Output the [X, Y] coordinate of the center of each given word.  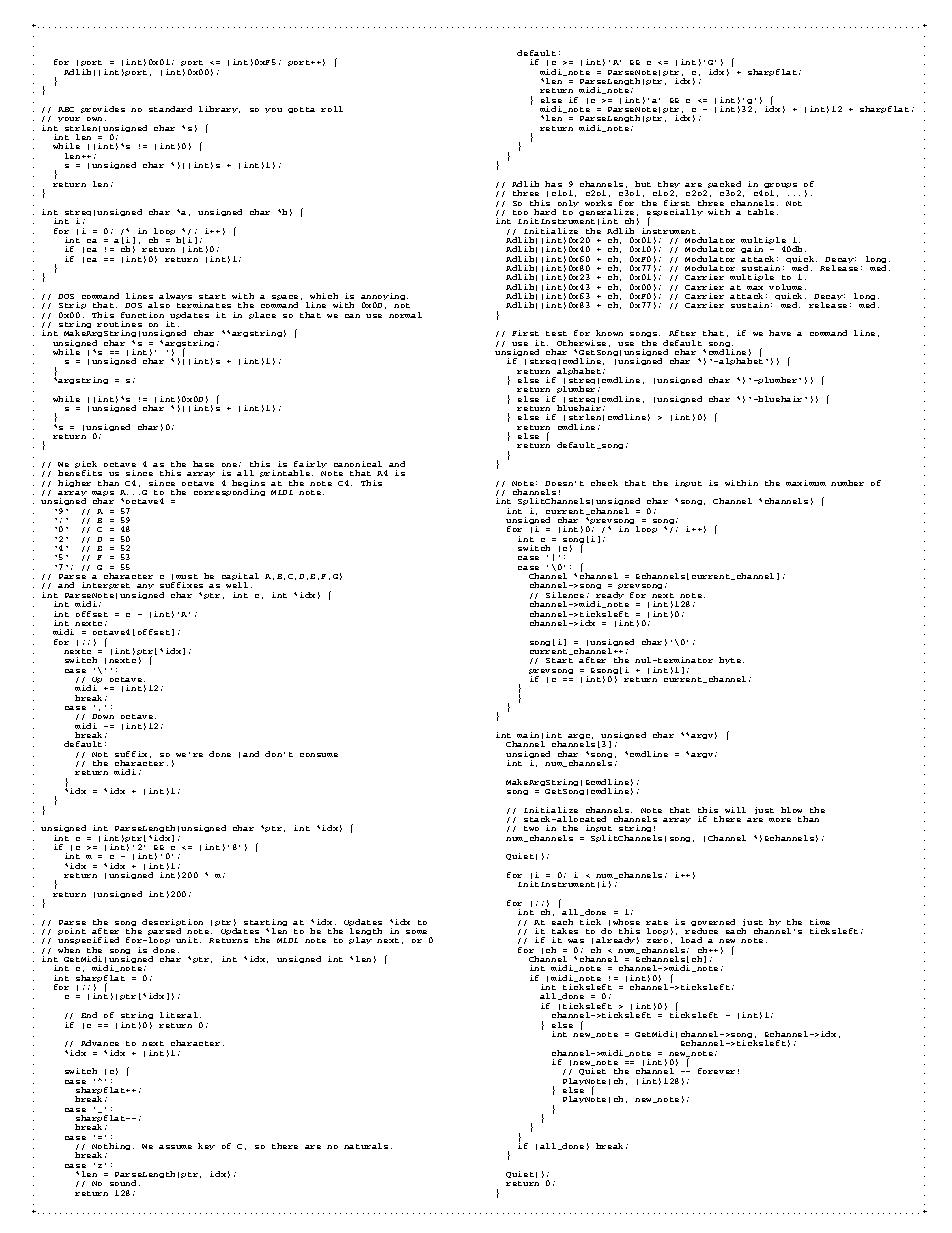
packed [724, 186]
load [691, 940]
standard [170, 109]
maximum [806, 483]
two [531, 828]
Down [103, 716]
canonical [358, 464]
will [735, 810]
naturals [366, 1146]
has [553, 184]
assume [175, 1147]
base [203, 464]
